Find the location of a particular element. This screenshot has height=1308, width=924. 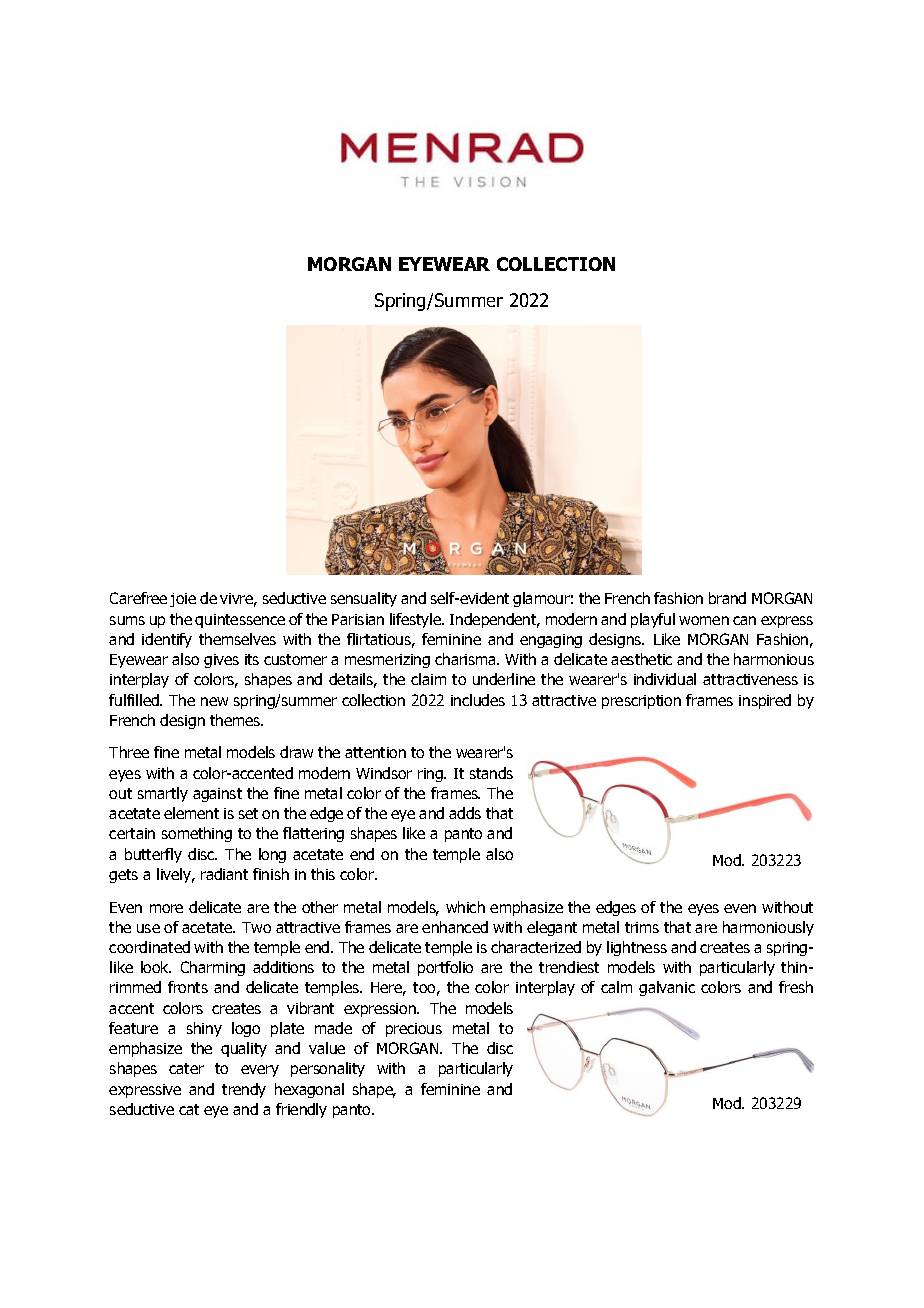

adds is located at coordinates (465, 813).
